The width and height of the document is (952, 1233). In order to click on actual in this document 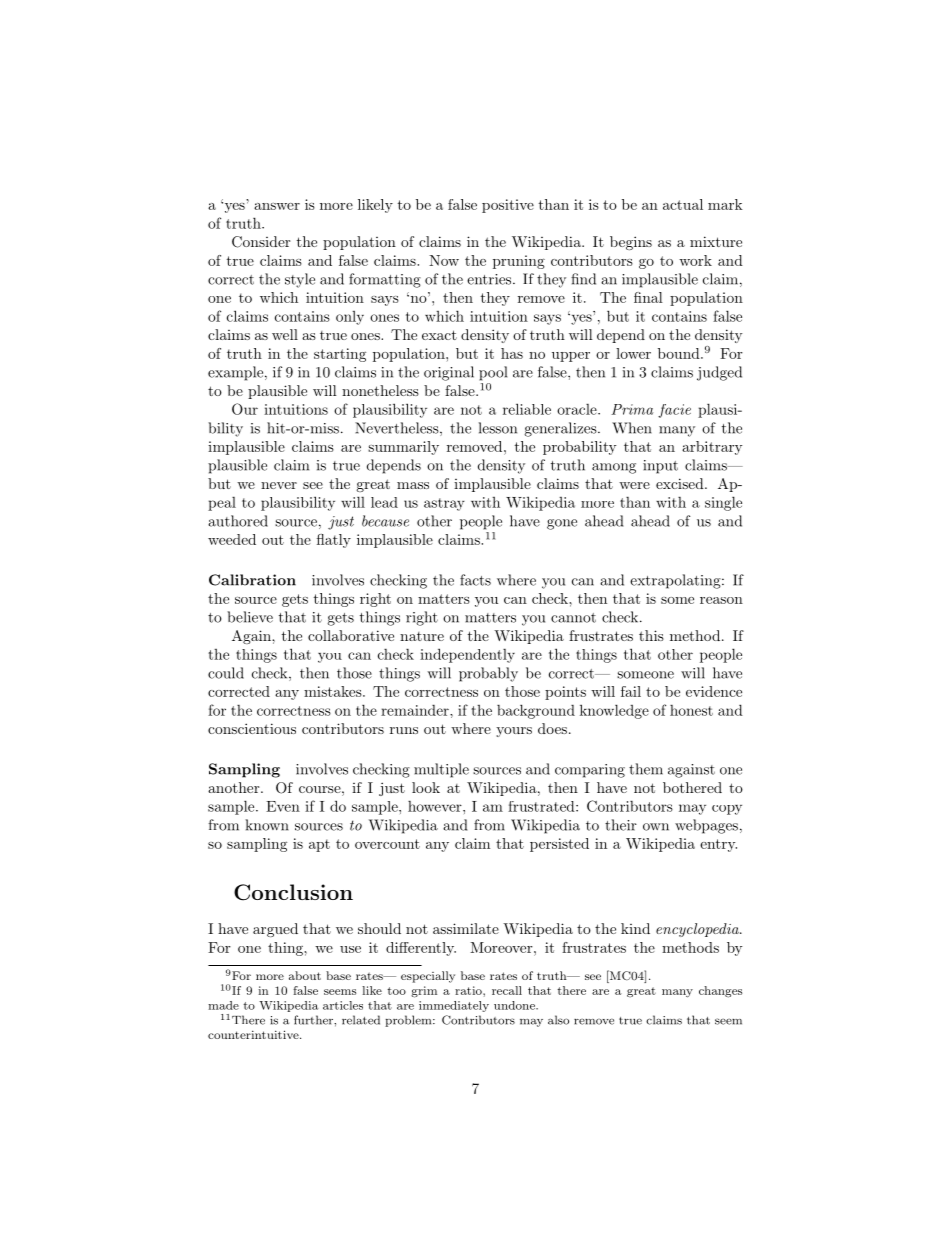, I will do `click(683, 204)`.
